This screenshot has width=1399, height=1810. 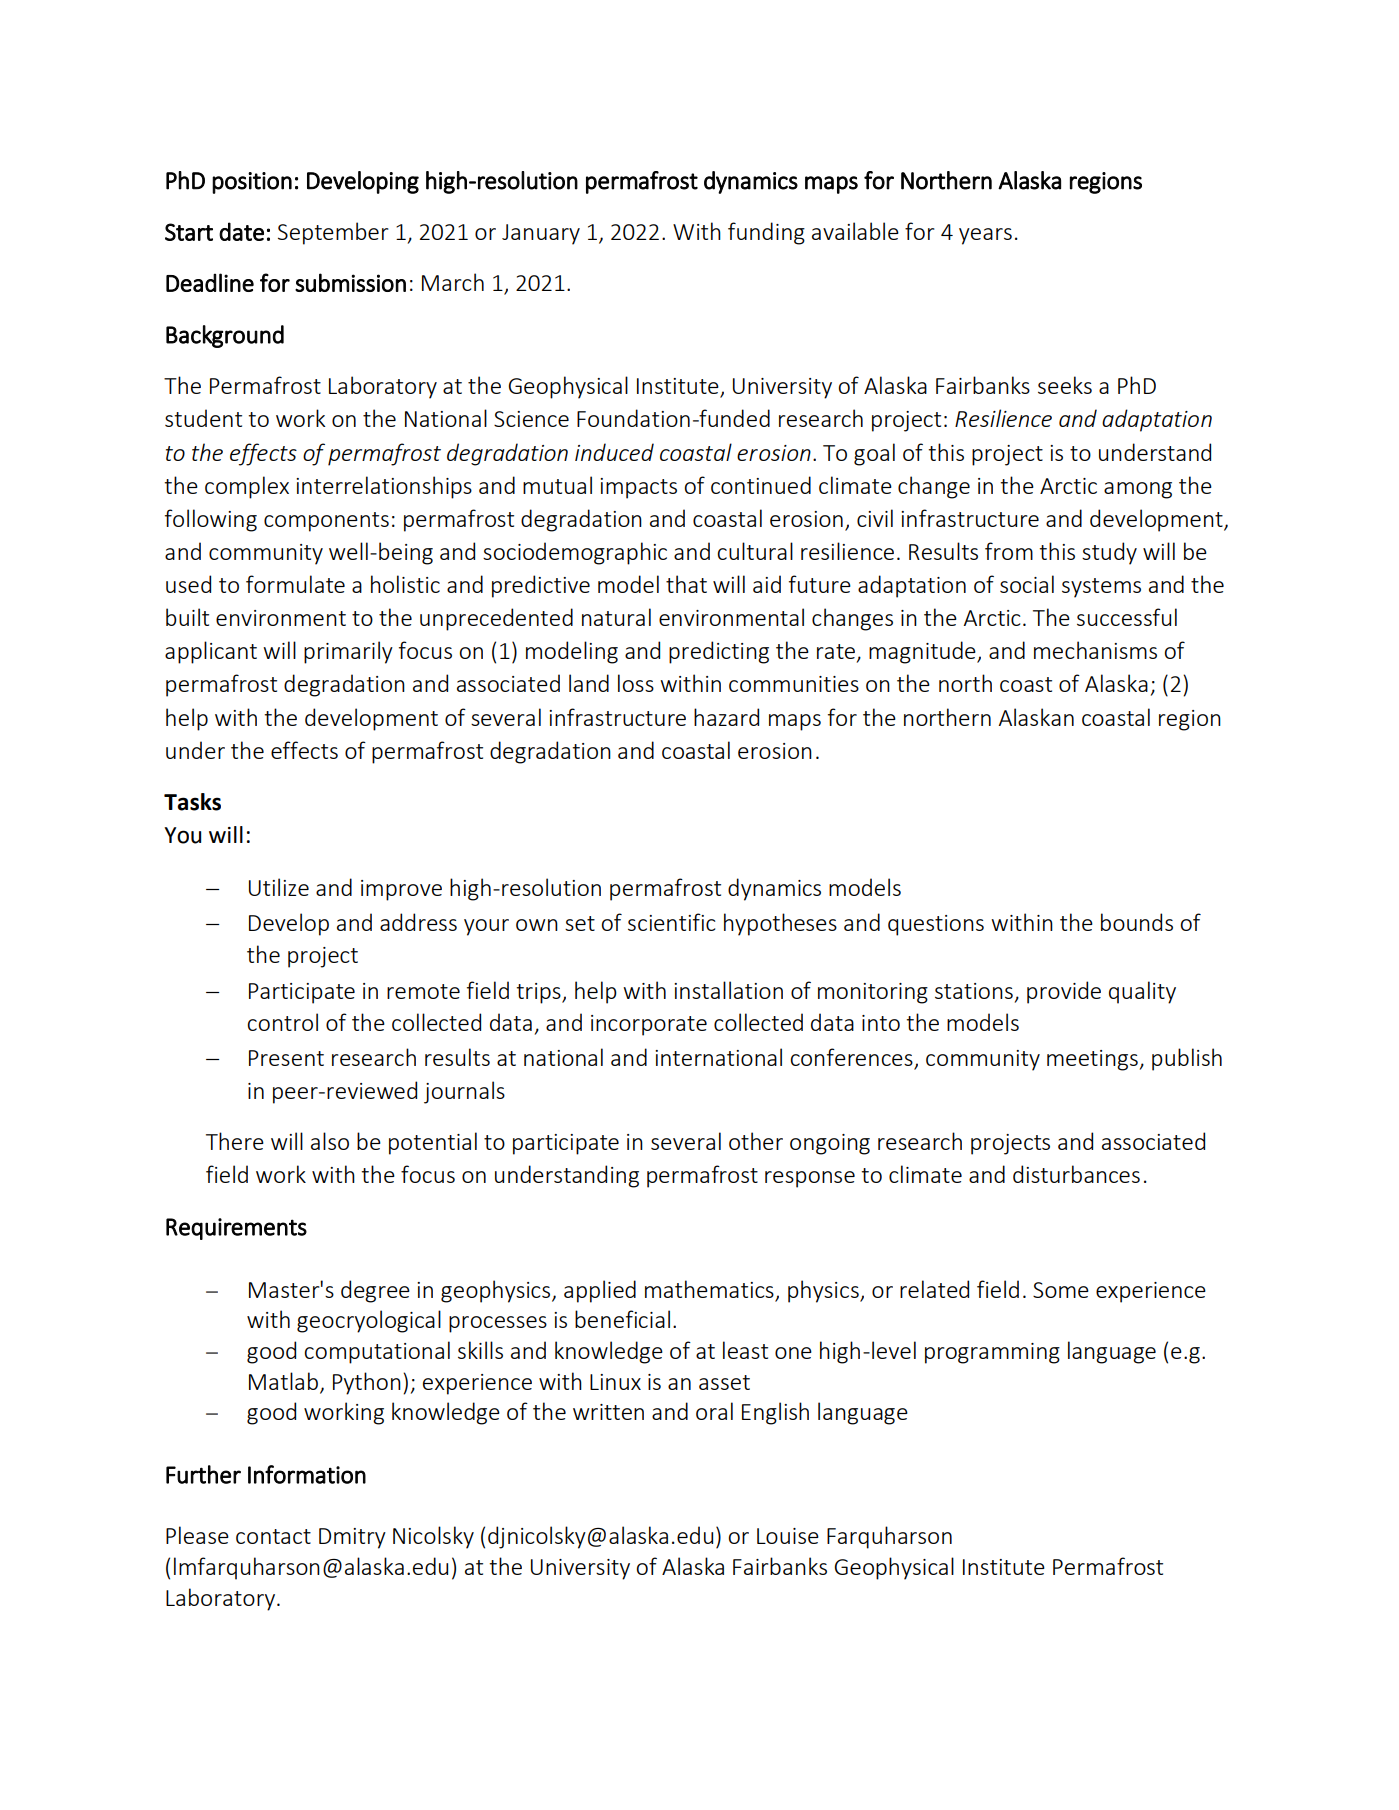 I want to click on Louise, so click(x=788, y=1536).
